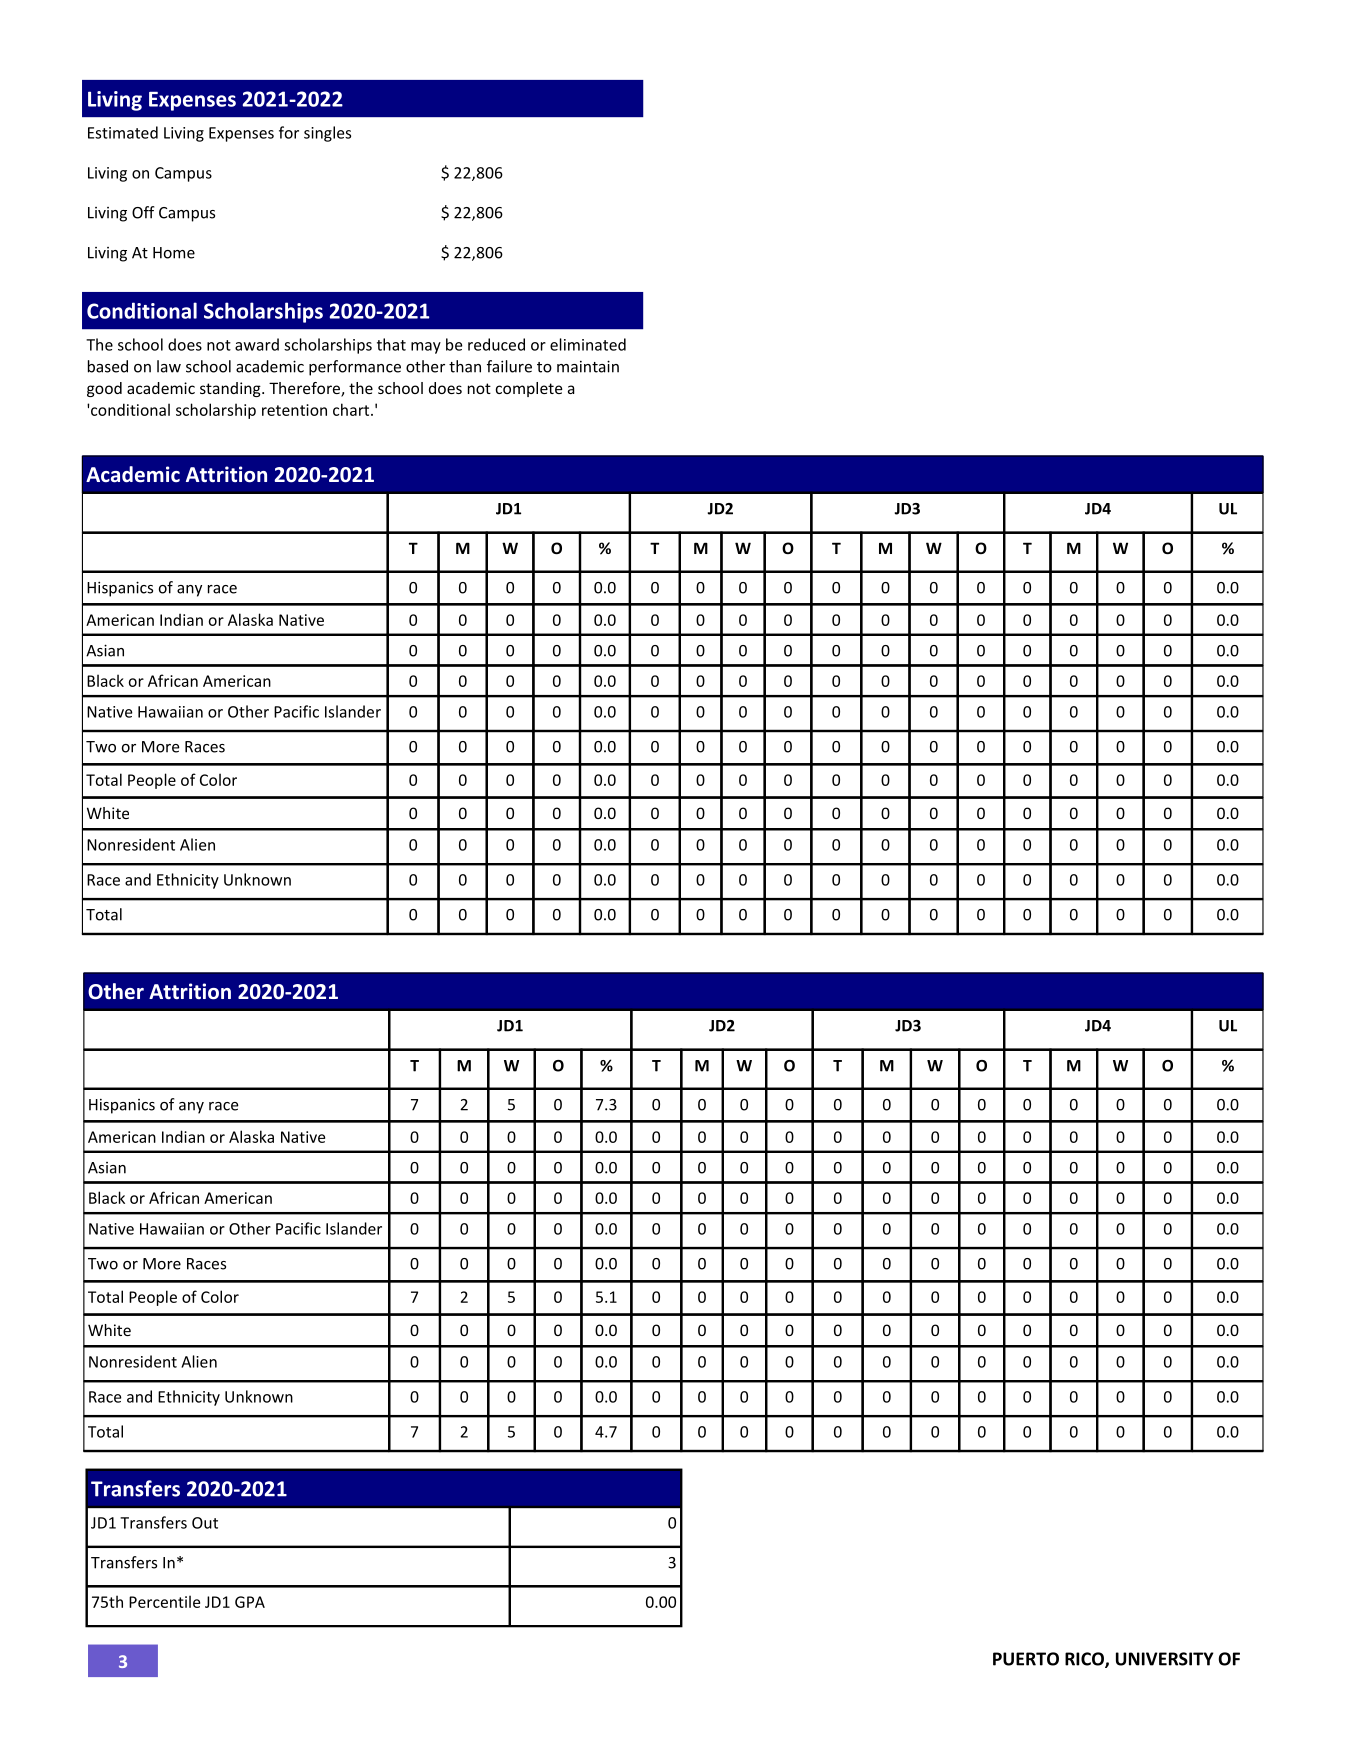  Describe the element at coordinates (143, 212) in the screenshot. I see `Off` at that location.
